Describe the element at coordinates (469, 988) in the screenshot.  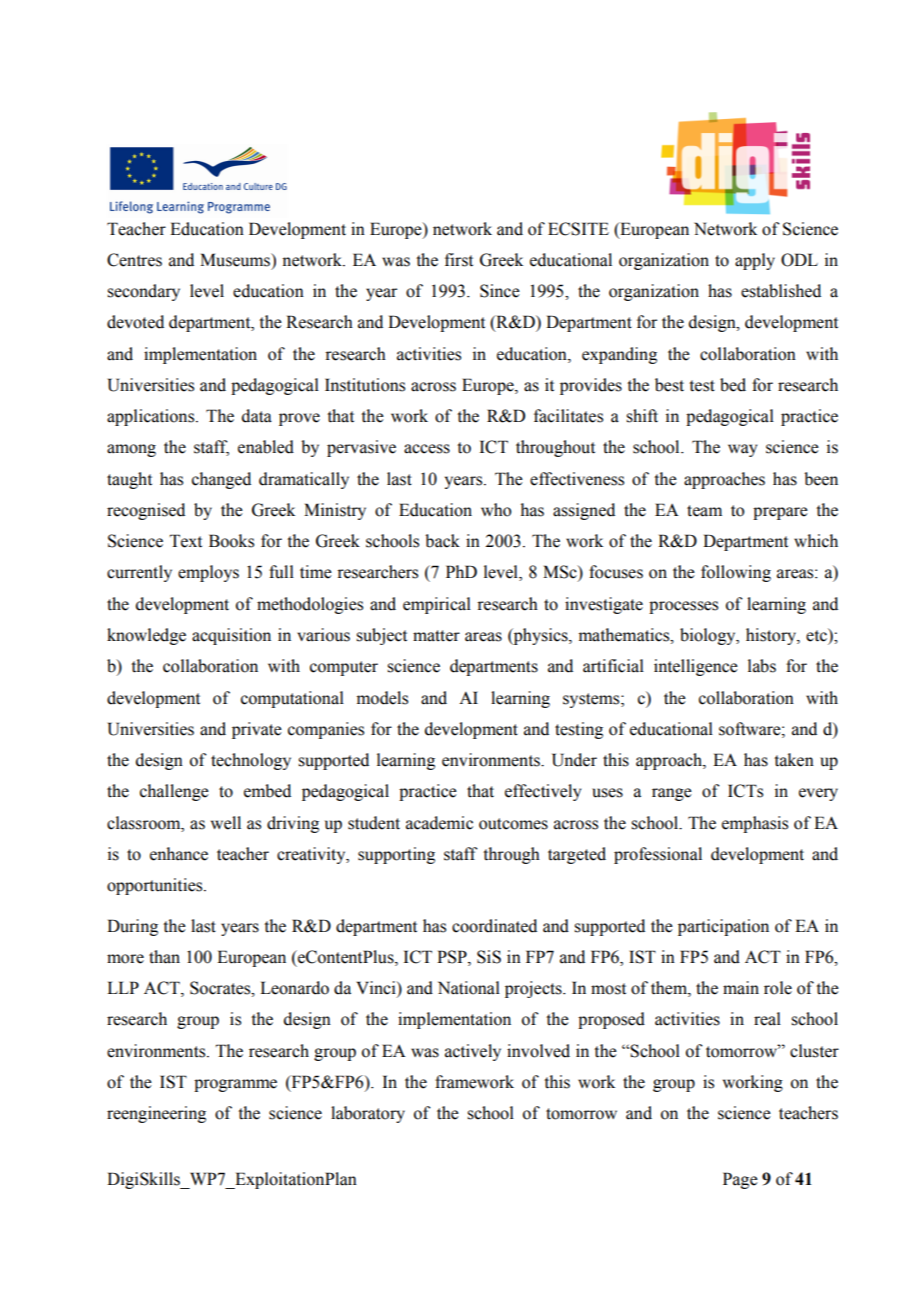
I see `National` at that location.
